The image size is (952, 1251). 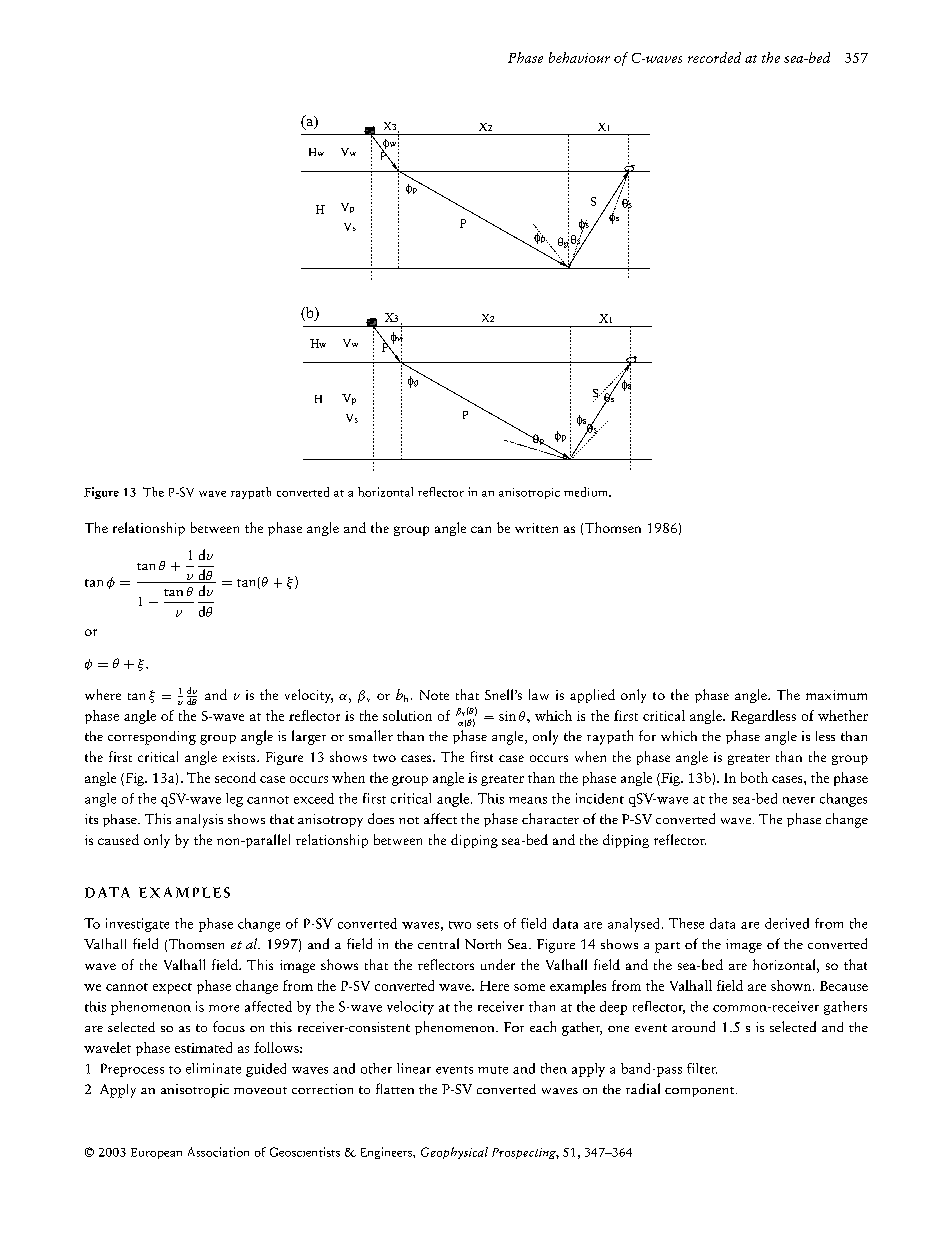 What do you see at coordinates (579, 57) in the screenshot?
I see `behaviour` at bounding box center [579, 57].
